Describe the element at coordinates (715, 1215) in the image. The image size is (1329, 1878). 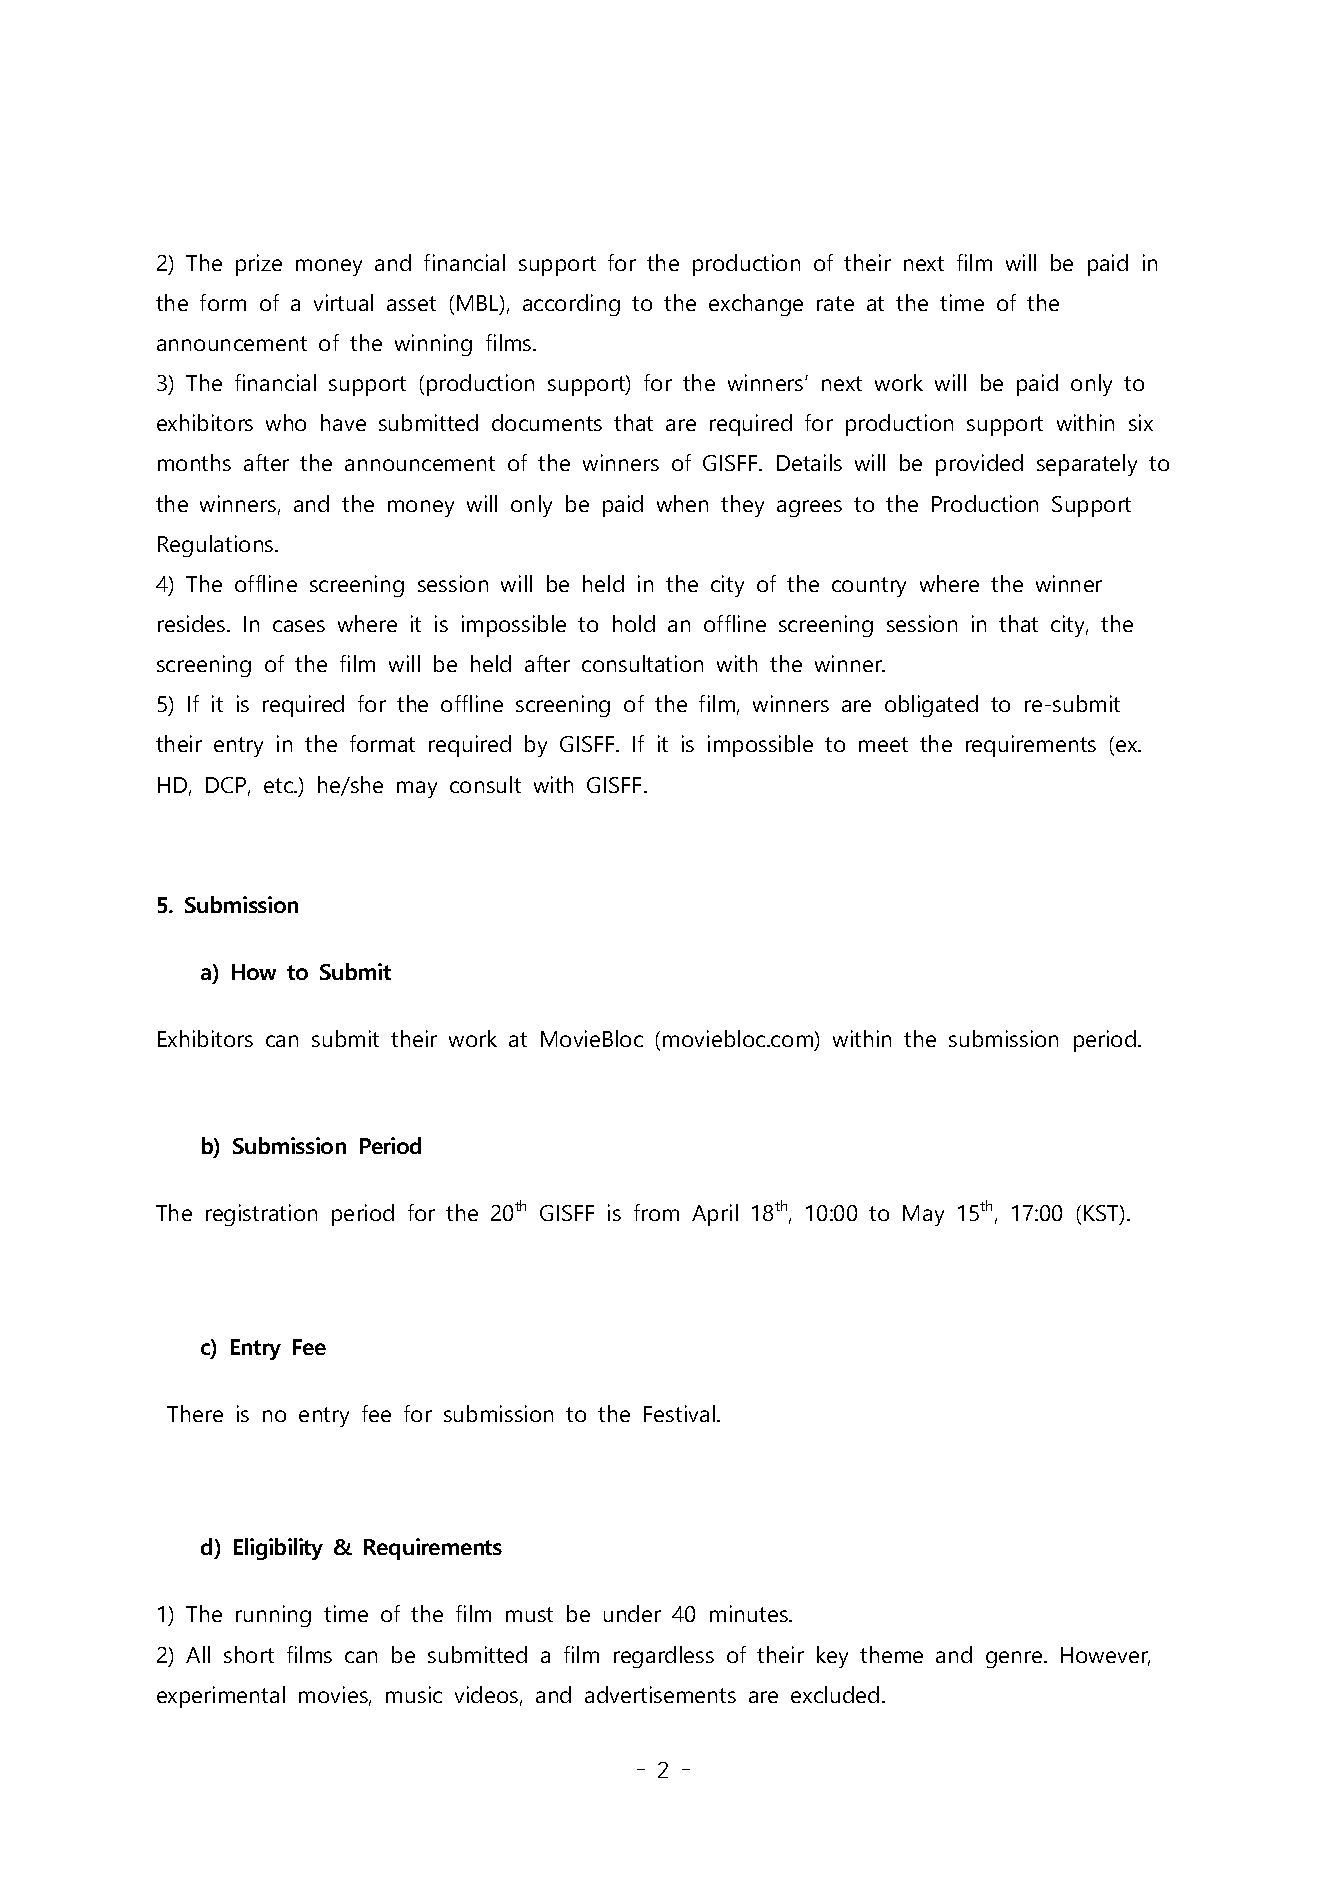
I see `April` at that location.
